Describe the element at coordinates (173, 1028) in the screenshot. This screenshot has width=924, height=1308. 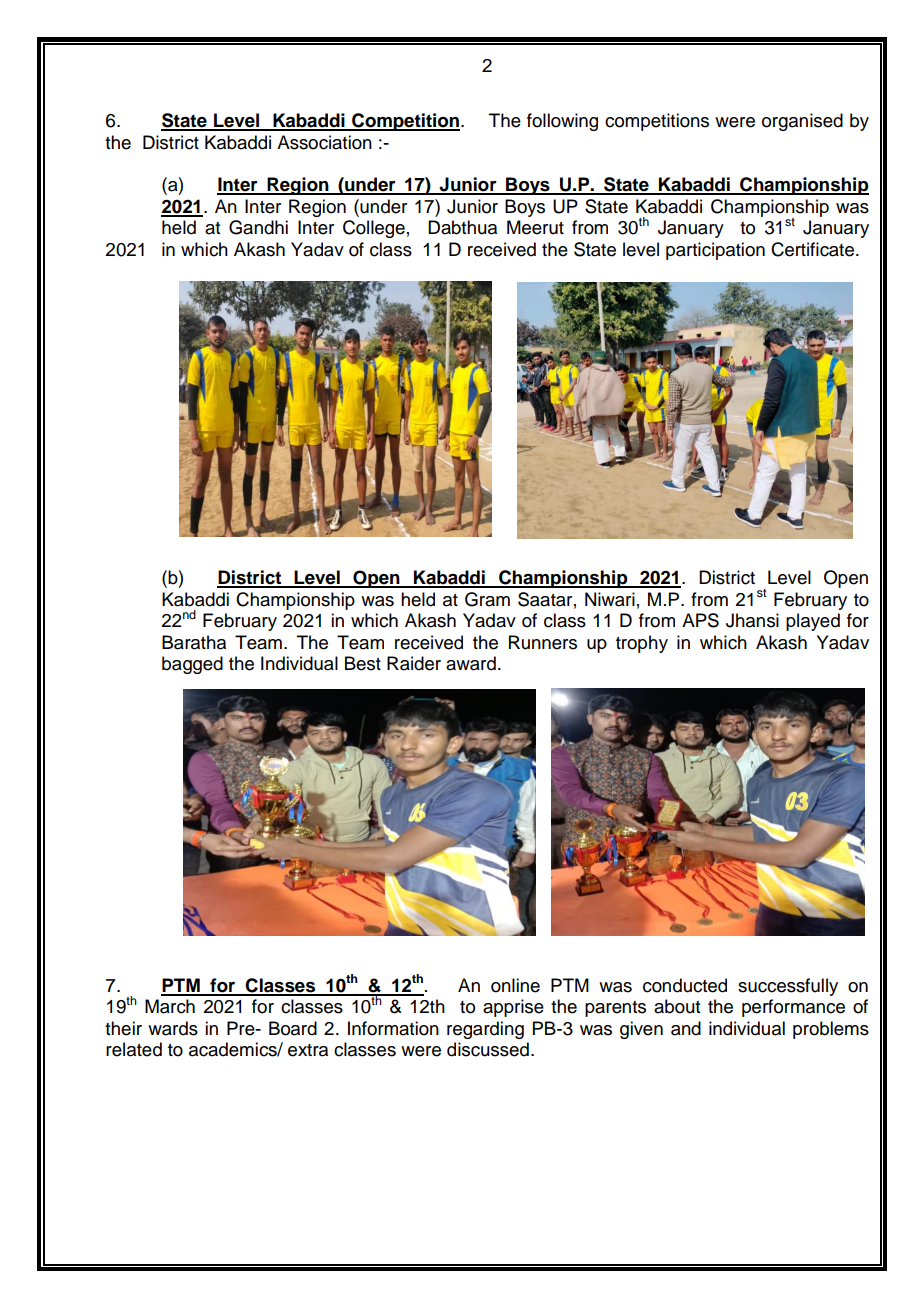
I see `wards` at that location.
